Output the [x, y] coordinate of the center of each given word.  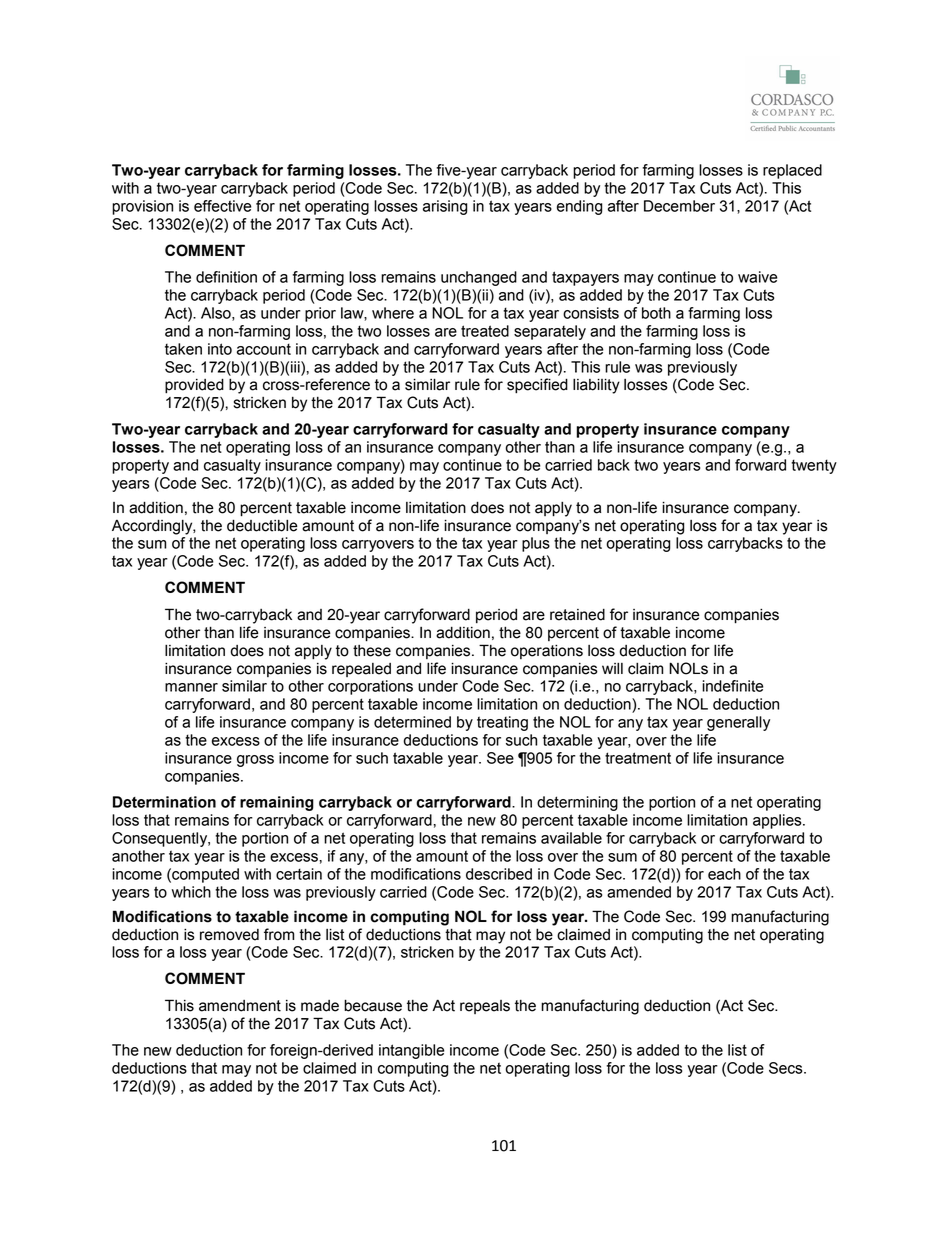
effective [223, 206]
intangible [412, 1051]
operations [547, 652]
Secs [787, 1068]
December [679, 206]
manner [191, 687]
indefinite [733, 686]
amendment [240, 1006]
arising [445, 207]
